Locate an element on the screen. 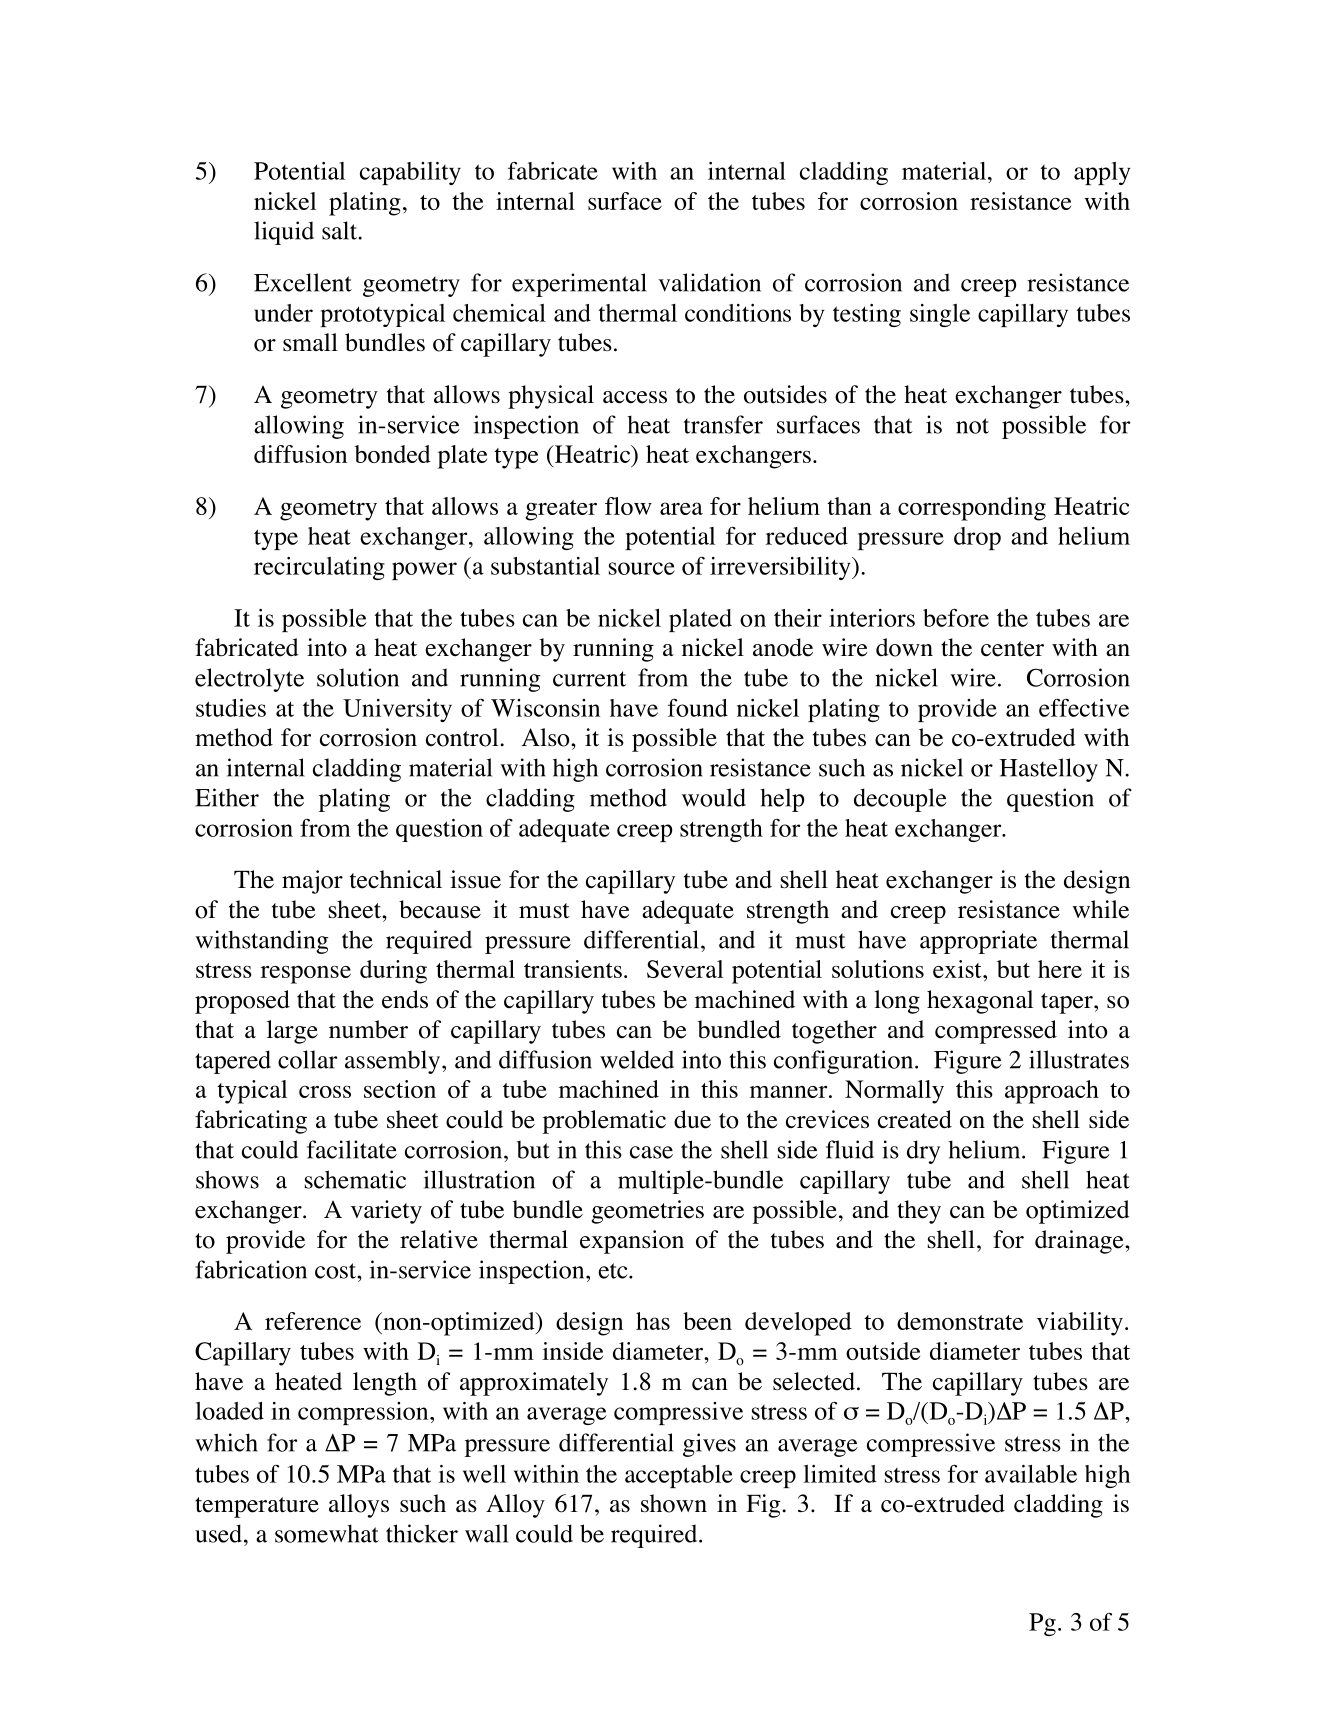 Image resolution: width=1325 pixels, height=1715 pixels. available is located at coordinates (1031, 1474).
